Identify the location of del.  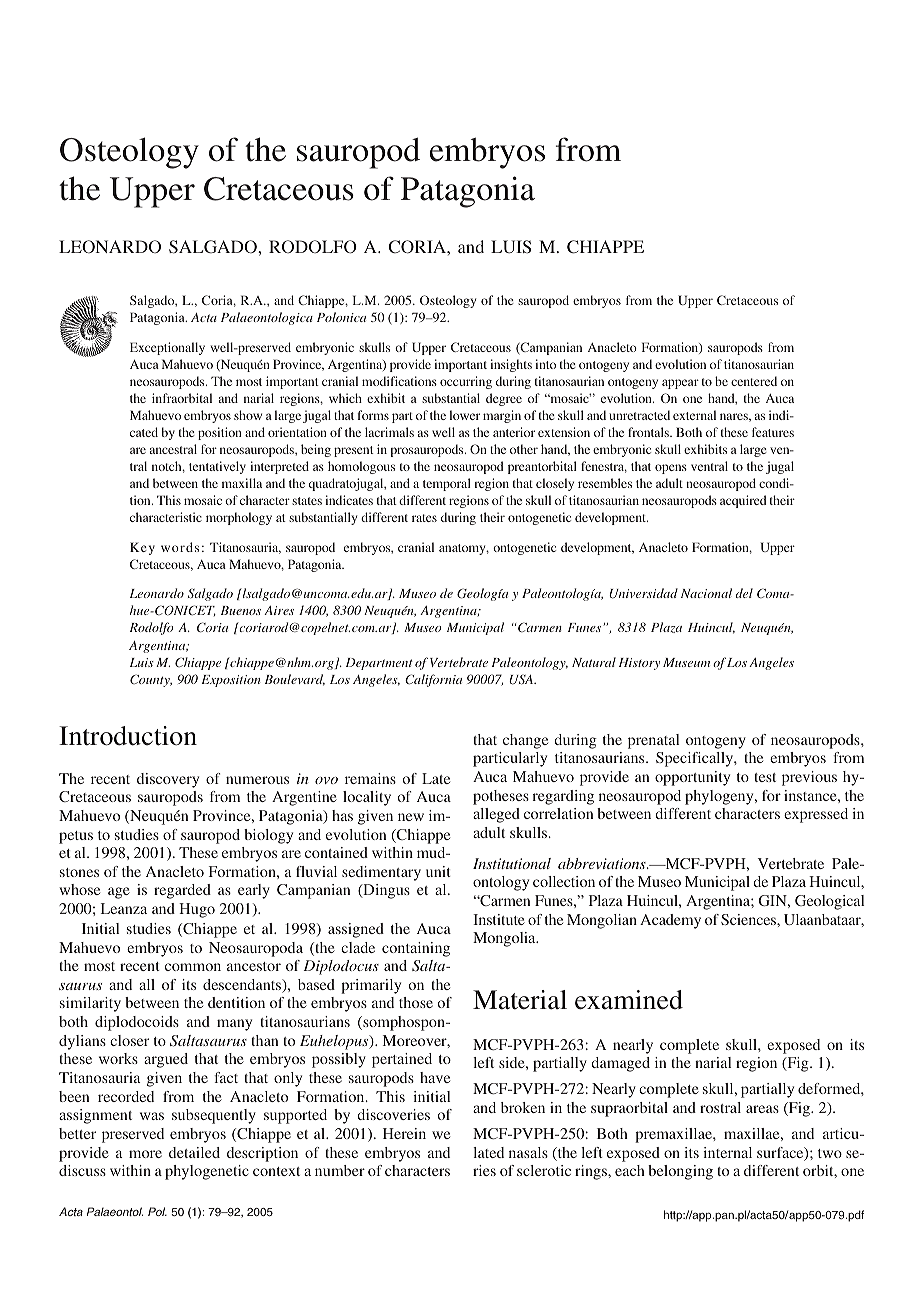
(744, 593).
